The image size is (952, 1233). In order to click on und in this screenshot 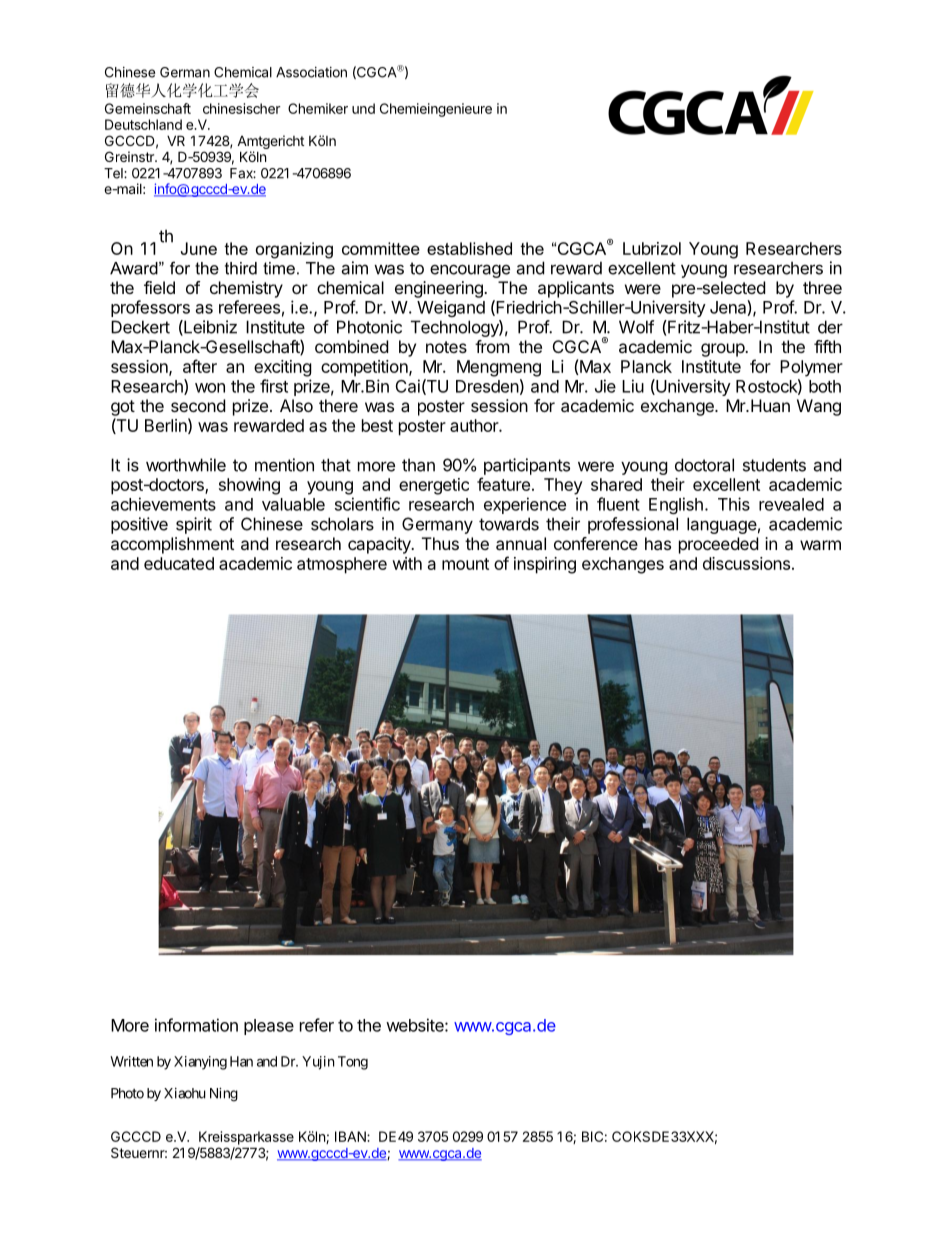, I will do `click(363, 108)`.
